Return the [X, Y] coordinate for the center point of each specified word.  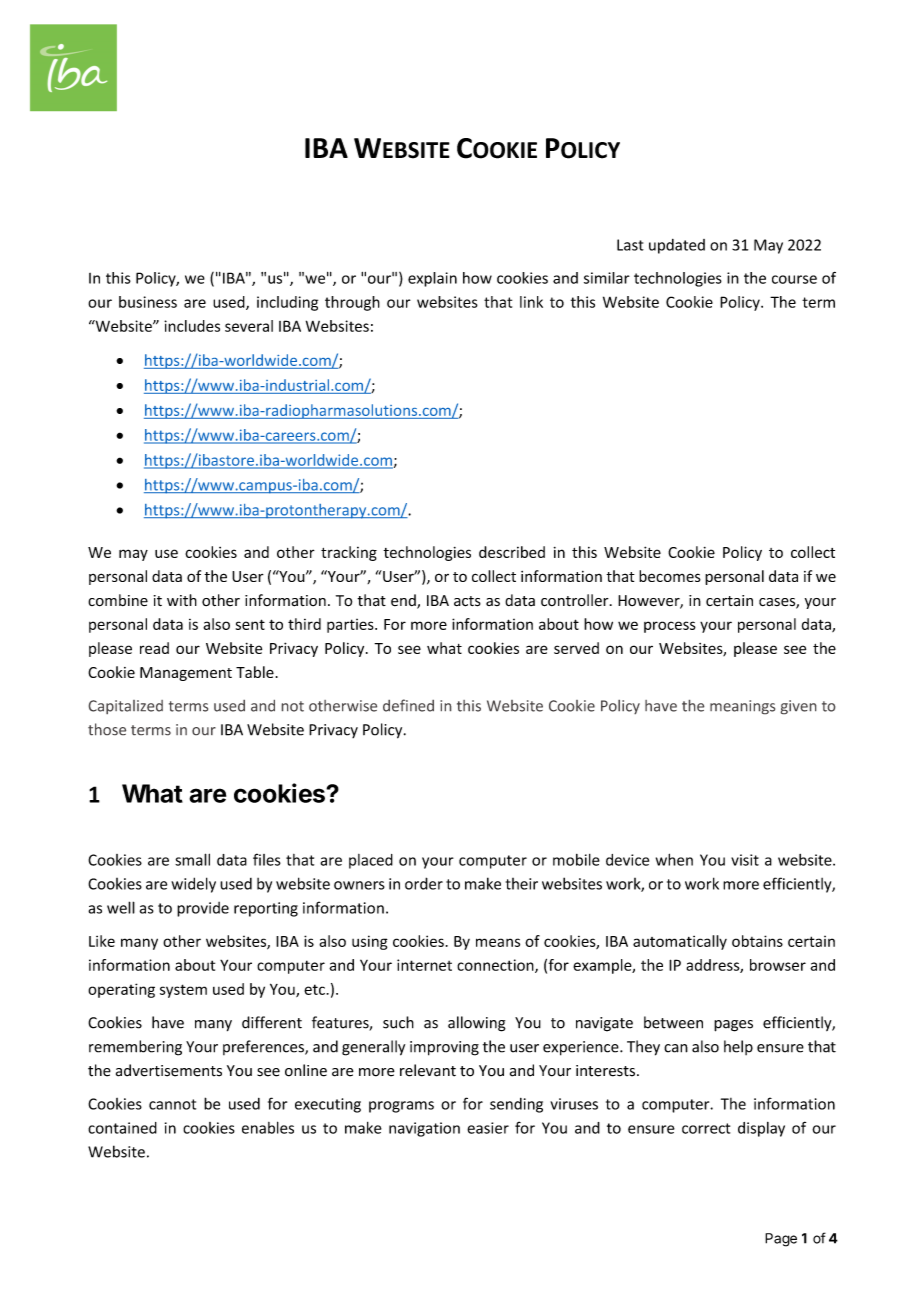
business [148, 302]
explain [432, 279]
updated [677, 246]
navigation [424, 1129]
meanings [742, 707]
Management [186, 674]
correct [706, 1128]
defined [408, 705]
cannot [172, 1104]
